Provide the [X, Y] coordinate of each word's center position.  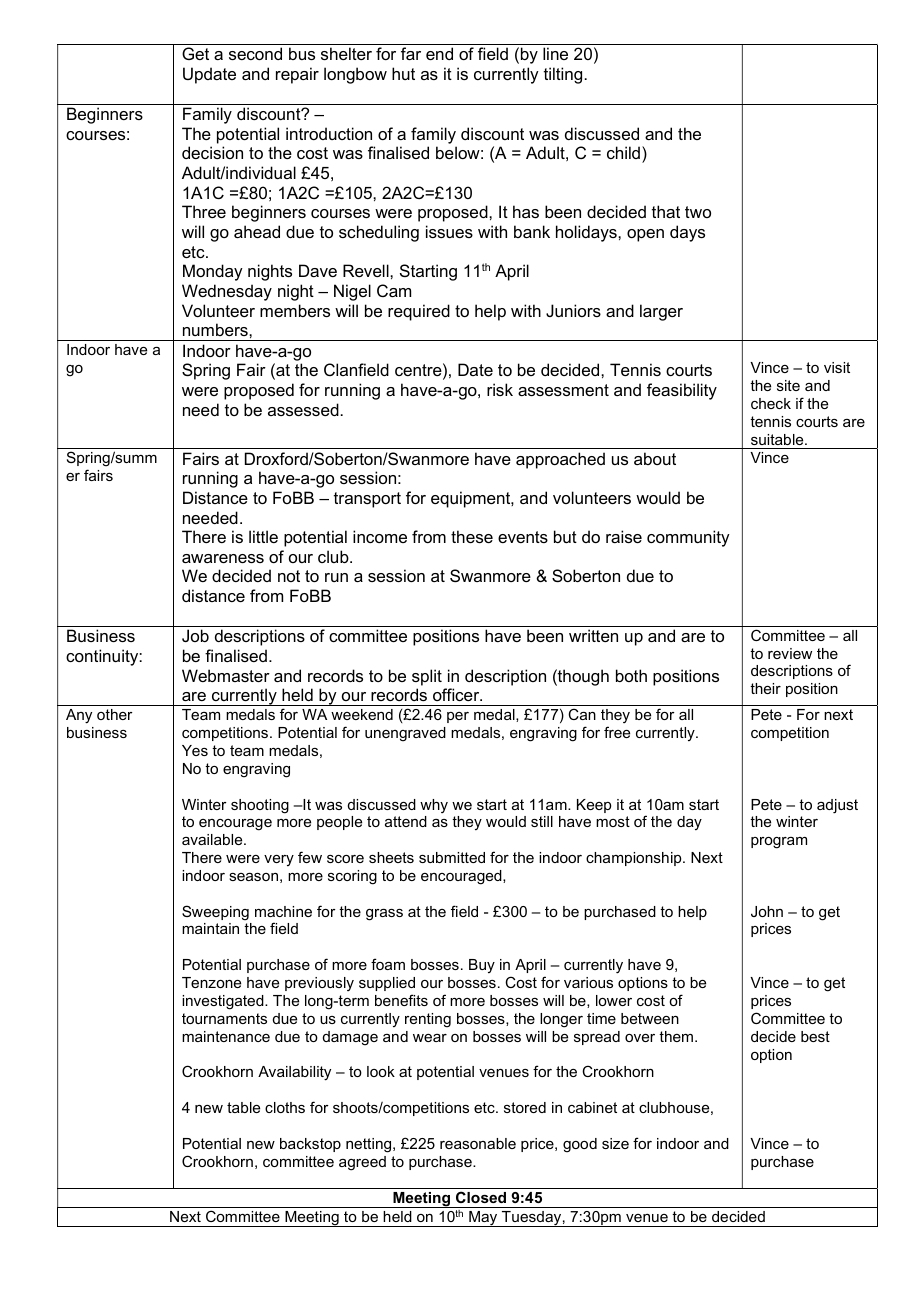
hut [403, 73]
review [790, 653]
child [623, 152]
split [427, 677]
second [255, 53]
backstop [310, 1145]
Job [195, 635]
